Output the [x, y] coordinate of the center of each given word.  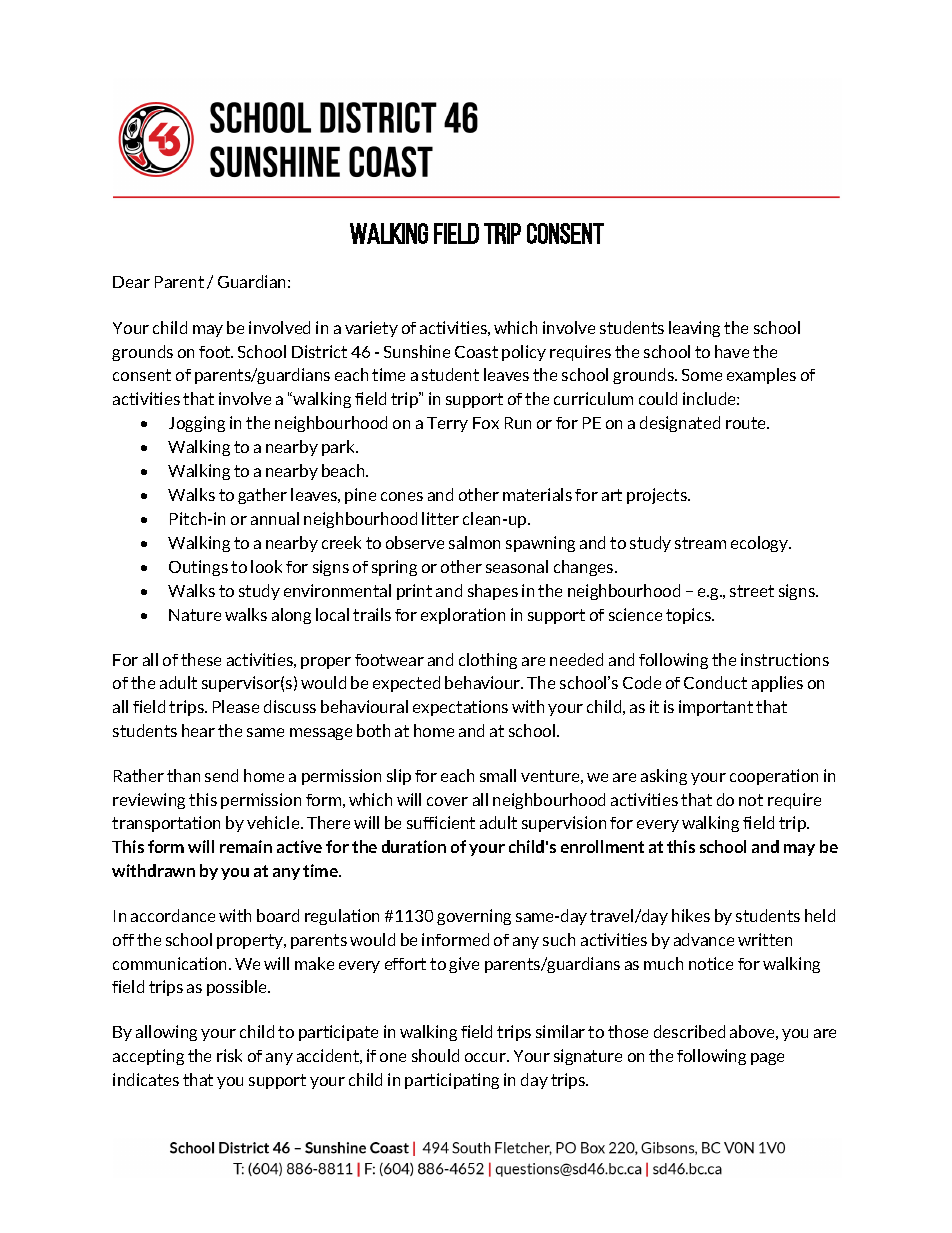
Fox [486, 423]
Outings [198, 568]
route [747, 423]
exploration [463, 616]
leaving [694, 329]
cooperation [774, 777]
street [752, 591]
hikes [691, 915]
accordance [173, 915]
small [498, 775]
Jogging [197, 424]
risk [229, 1055]
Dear [131, 282]
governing [474, 917]
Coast [476, 352]
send [221, 775]
